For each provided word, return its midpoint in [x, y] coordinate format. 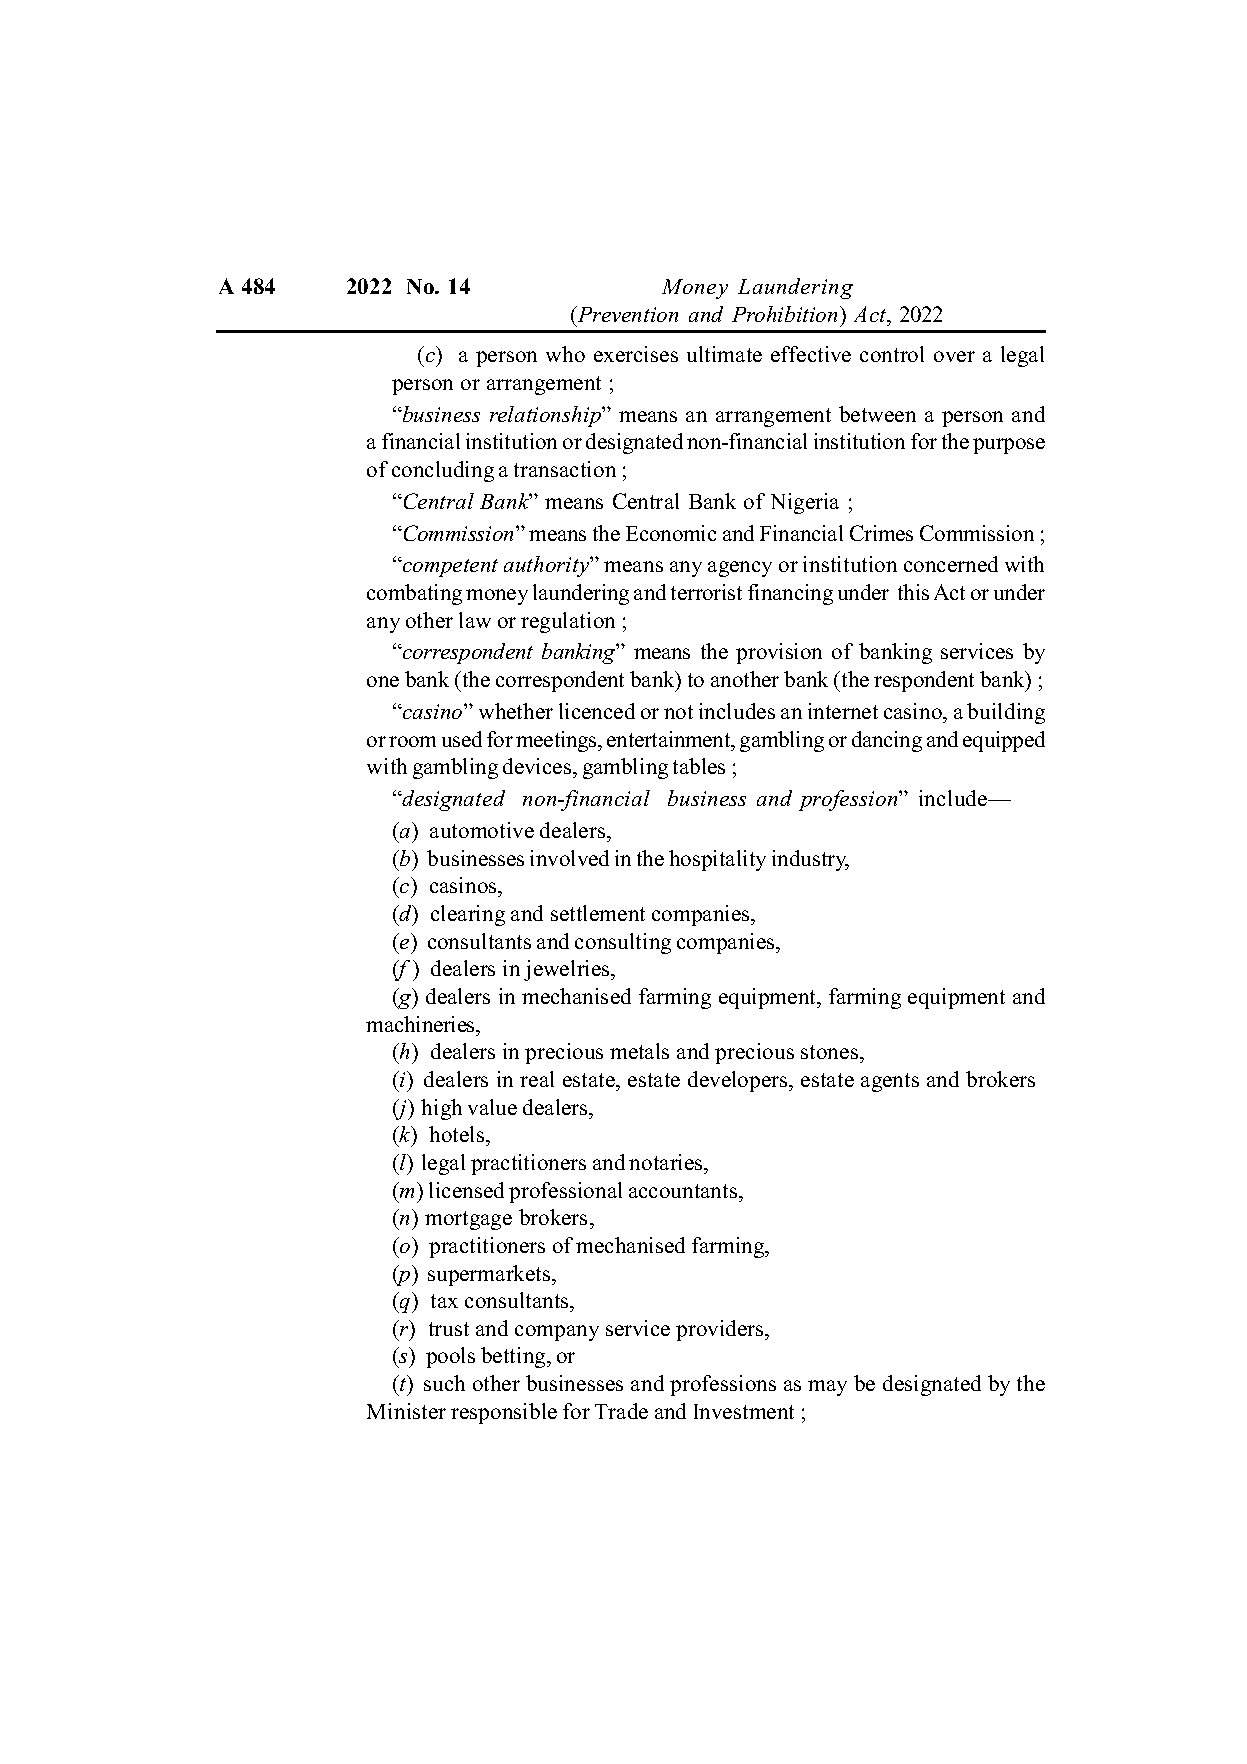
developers [739, 1081]
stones [831, 1054]
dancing [887, 741]
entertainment [670, 739]
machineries [422, 1024]
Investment [744, 1411]
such [444, 1383]
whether [516, 711]
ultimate [724, 354]
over [954, 356]
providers [721, 1330]
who [565, 354]
